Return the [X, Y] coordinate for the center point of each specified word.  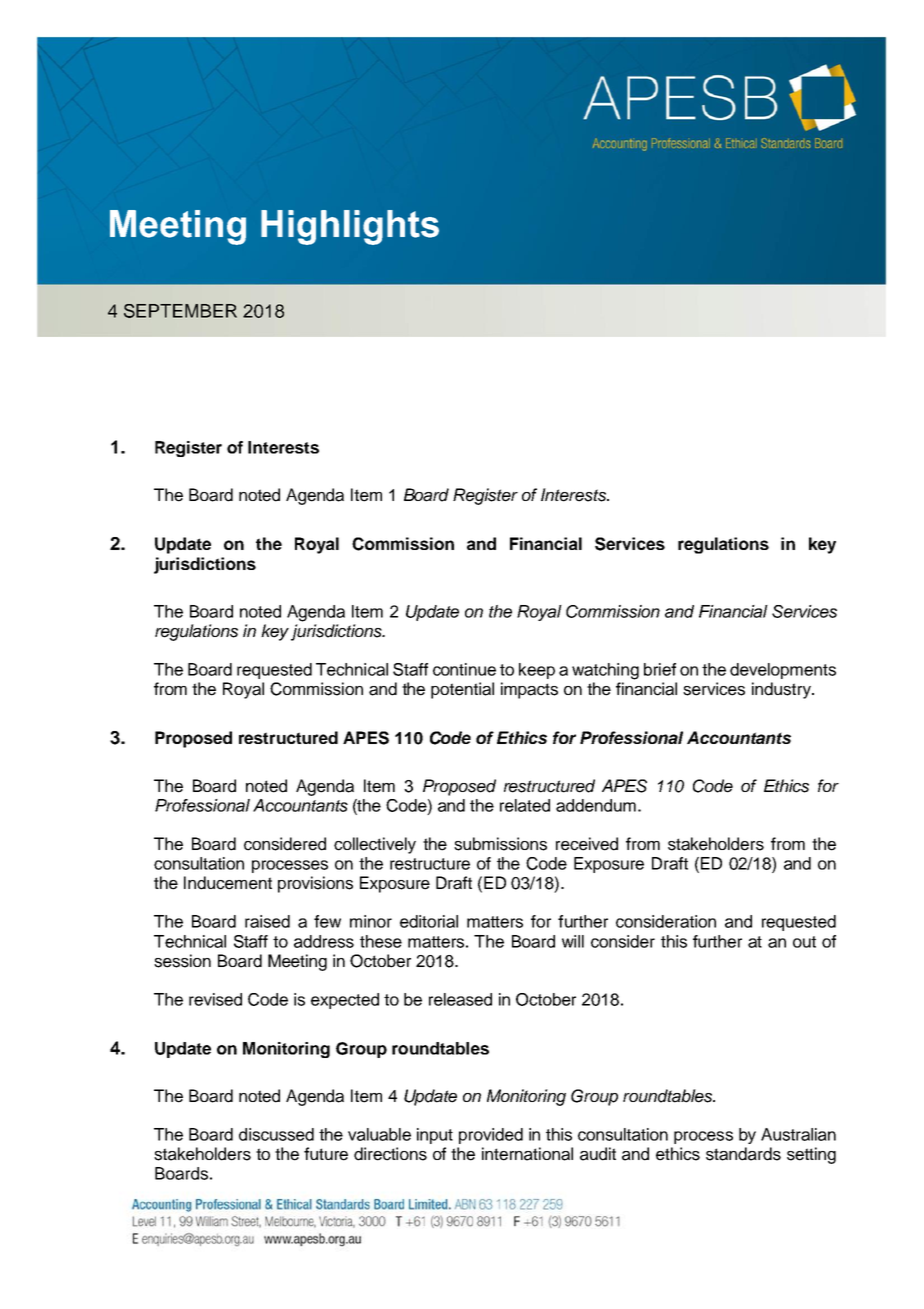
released [460, 999]
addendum [596, 805]
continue [464, 669]
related [525, 805]
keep [537, 671]
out [804, 942]
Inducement [228, 883]
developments [783, 671]
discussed [276, 1134]
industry [782, 690]
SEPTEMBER [180, 311]
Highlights [350, 227]
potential [462, 690]
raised [267, 921]
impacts [529, 690]
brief [660, 669]
